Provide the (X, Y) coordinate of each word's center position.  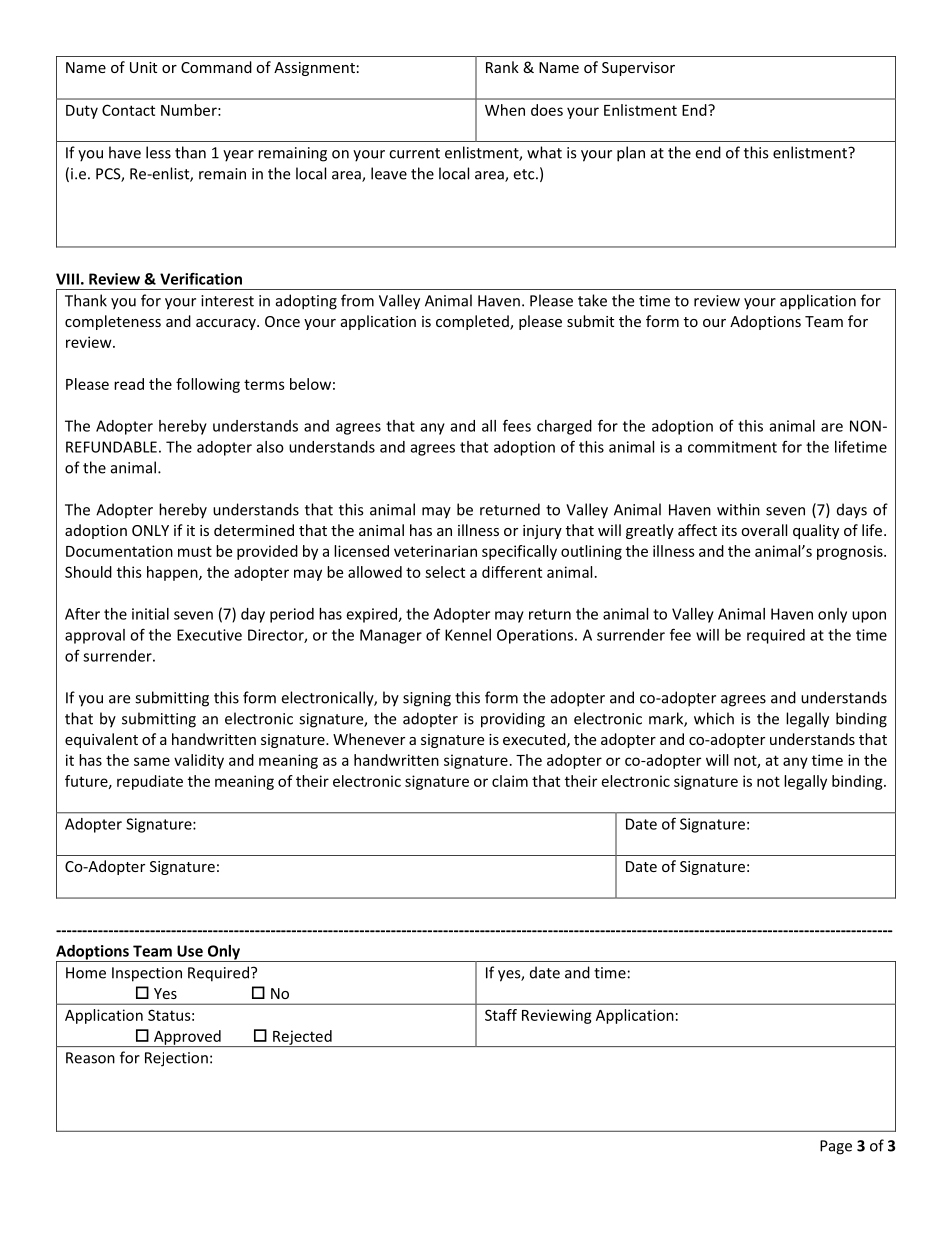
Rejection (176, 1059)
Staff (501, 1015)
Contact (128, 110)
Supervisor (638, 69)
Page (836, 1147)
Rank (502, 67)
